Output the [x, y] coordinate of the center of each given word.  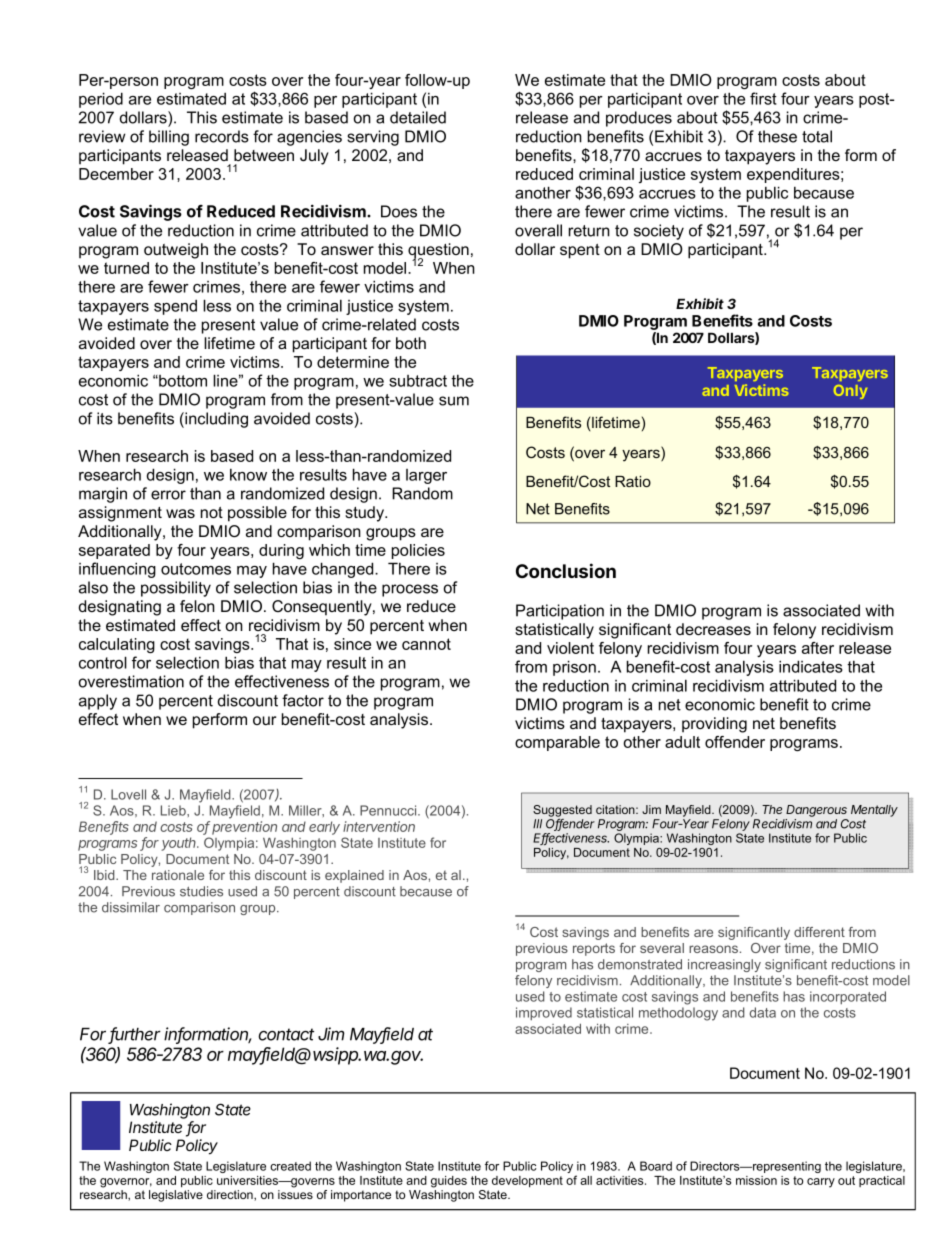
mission [756, 1180]
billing [169, 138]
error [168, 495]
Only [850, 392]
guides [449, 1182]
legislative [176, 1196]
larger [426, 476]
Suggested [562, 811]
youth [180, 844]
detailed [418, 117]
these [777, 136]
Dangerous [816, 811]
